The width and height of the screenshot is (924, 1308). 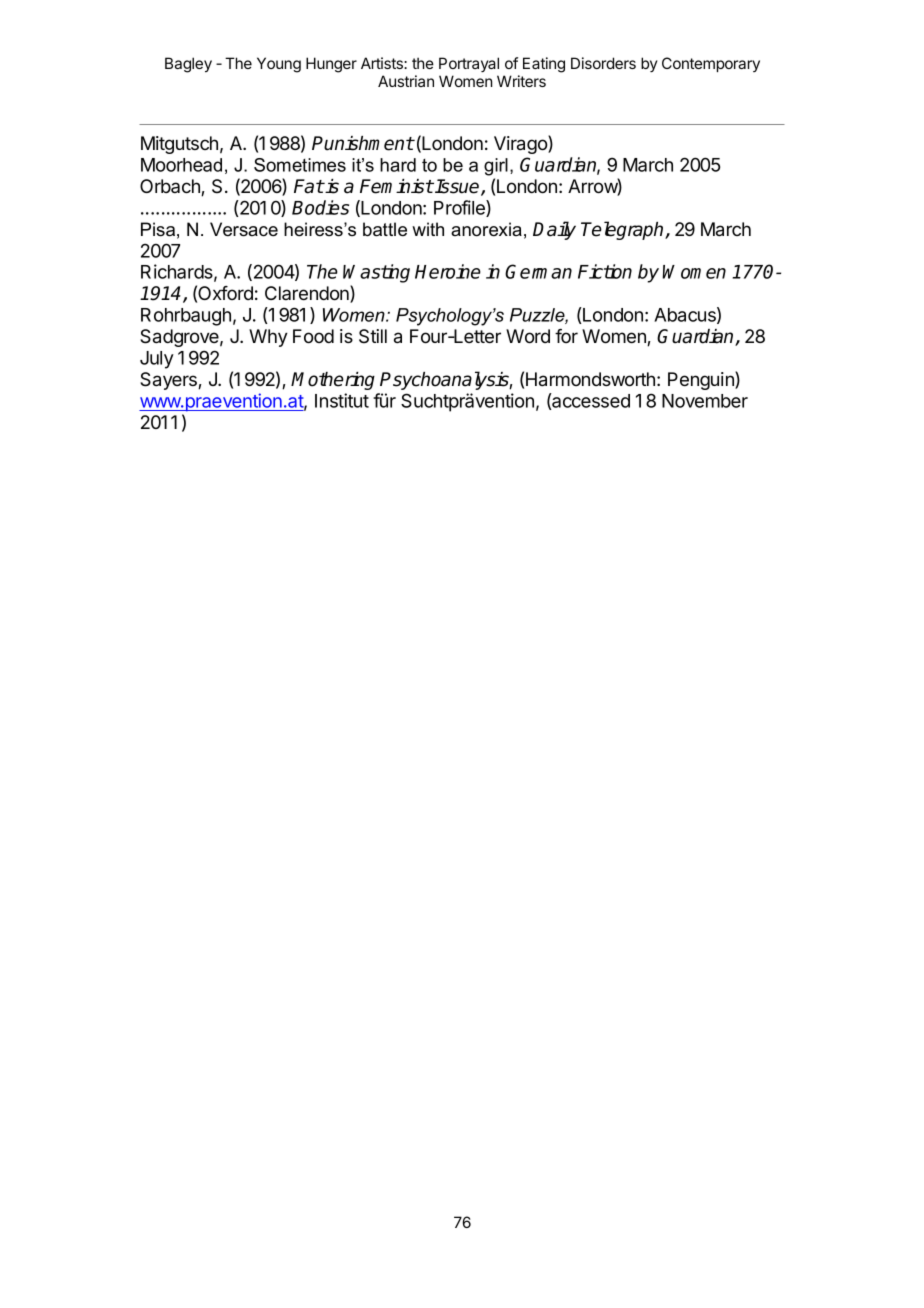 What do you see at coordinates (448, 271) in the screenshot?
I see `Heroine` at bounding box center [448, 271].
